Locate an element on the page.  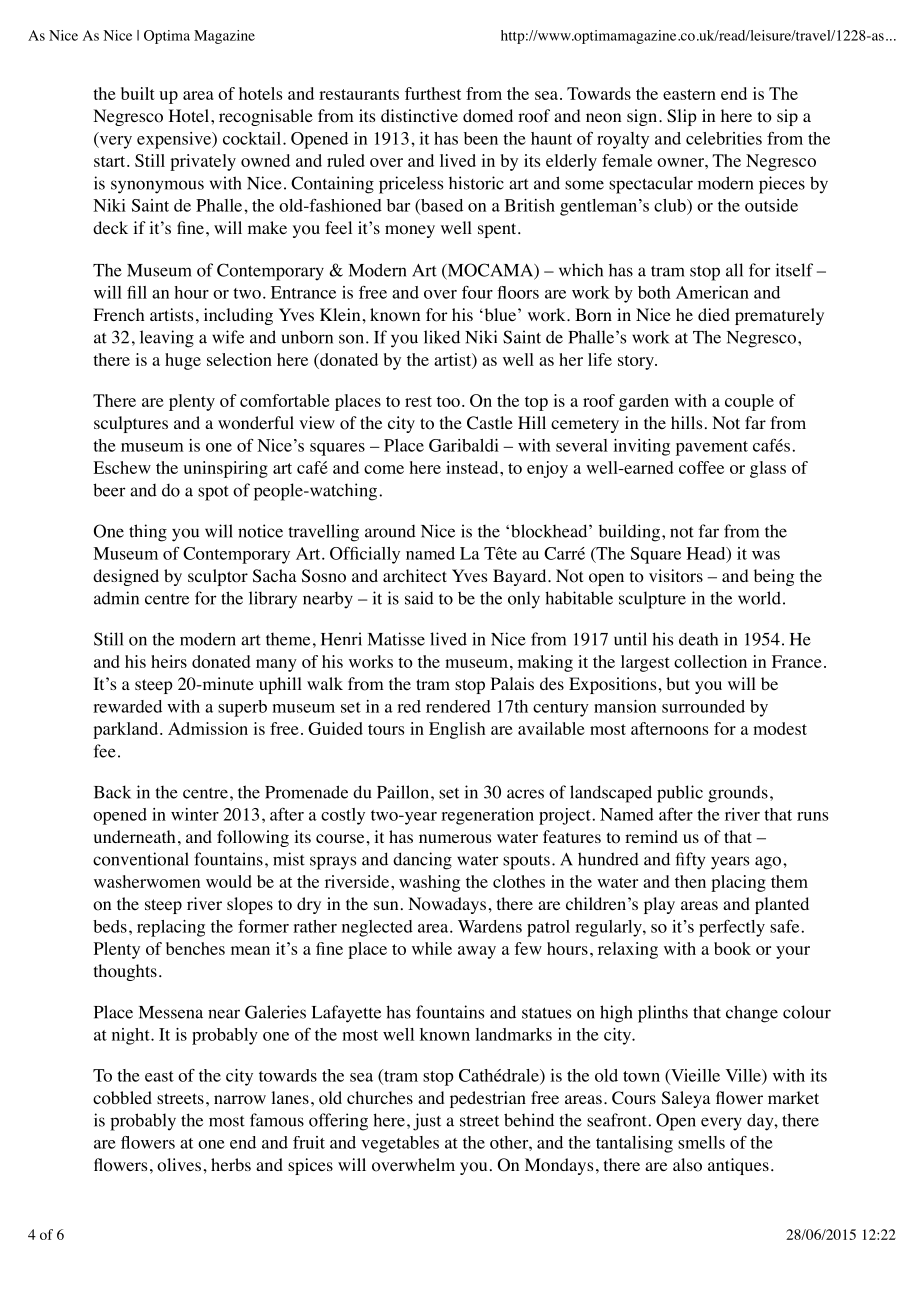
herbs is located at coordinates (231, 1164).
